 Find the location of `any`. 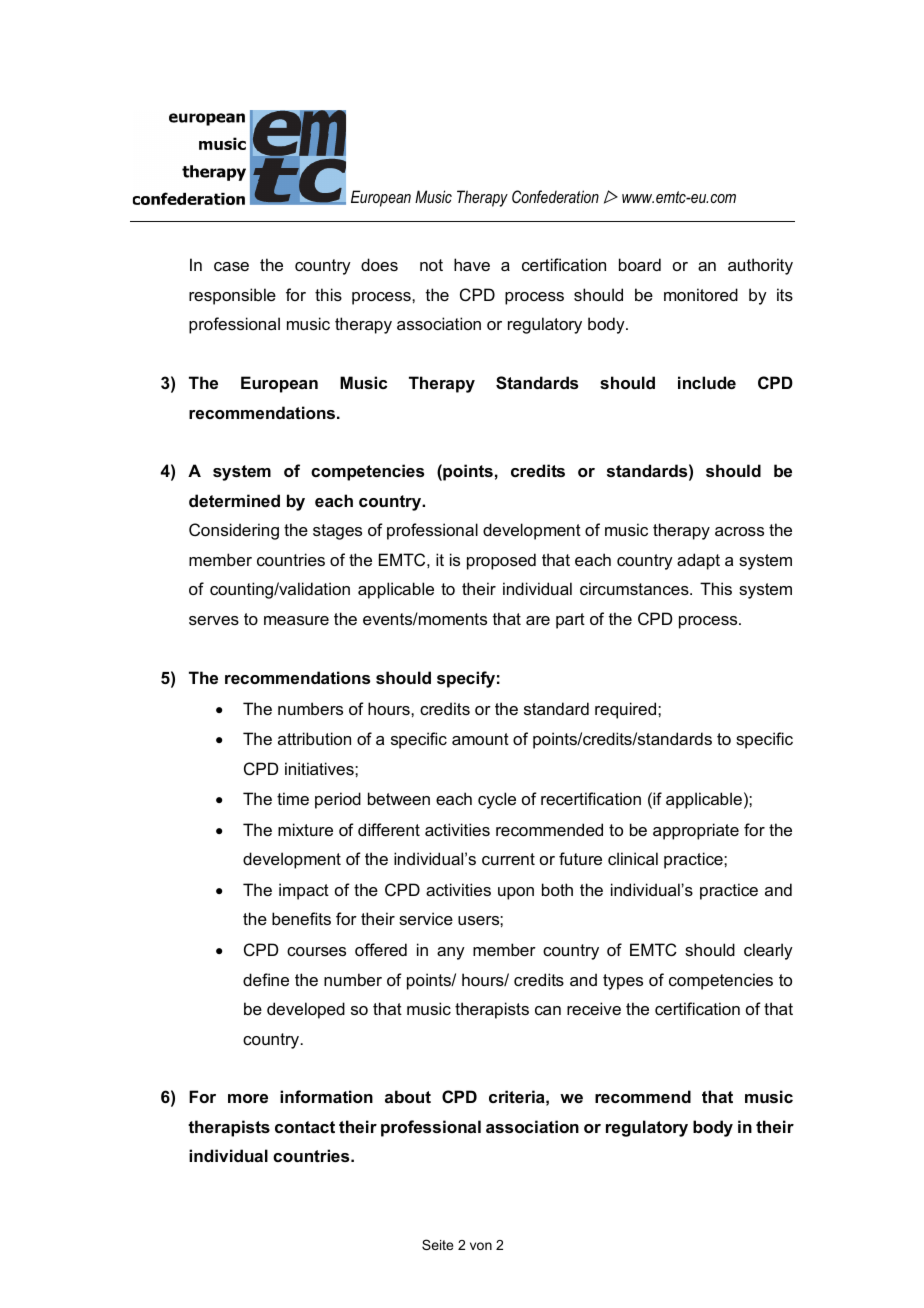

any is located at coordinates (451, 953).
